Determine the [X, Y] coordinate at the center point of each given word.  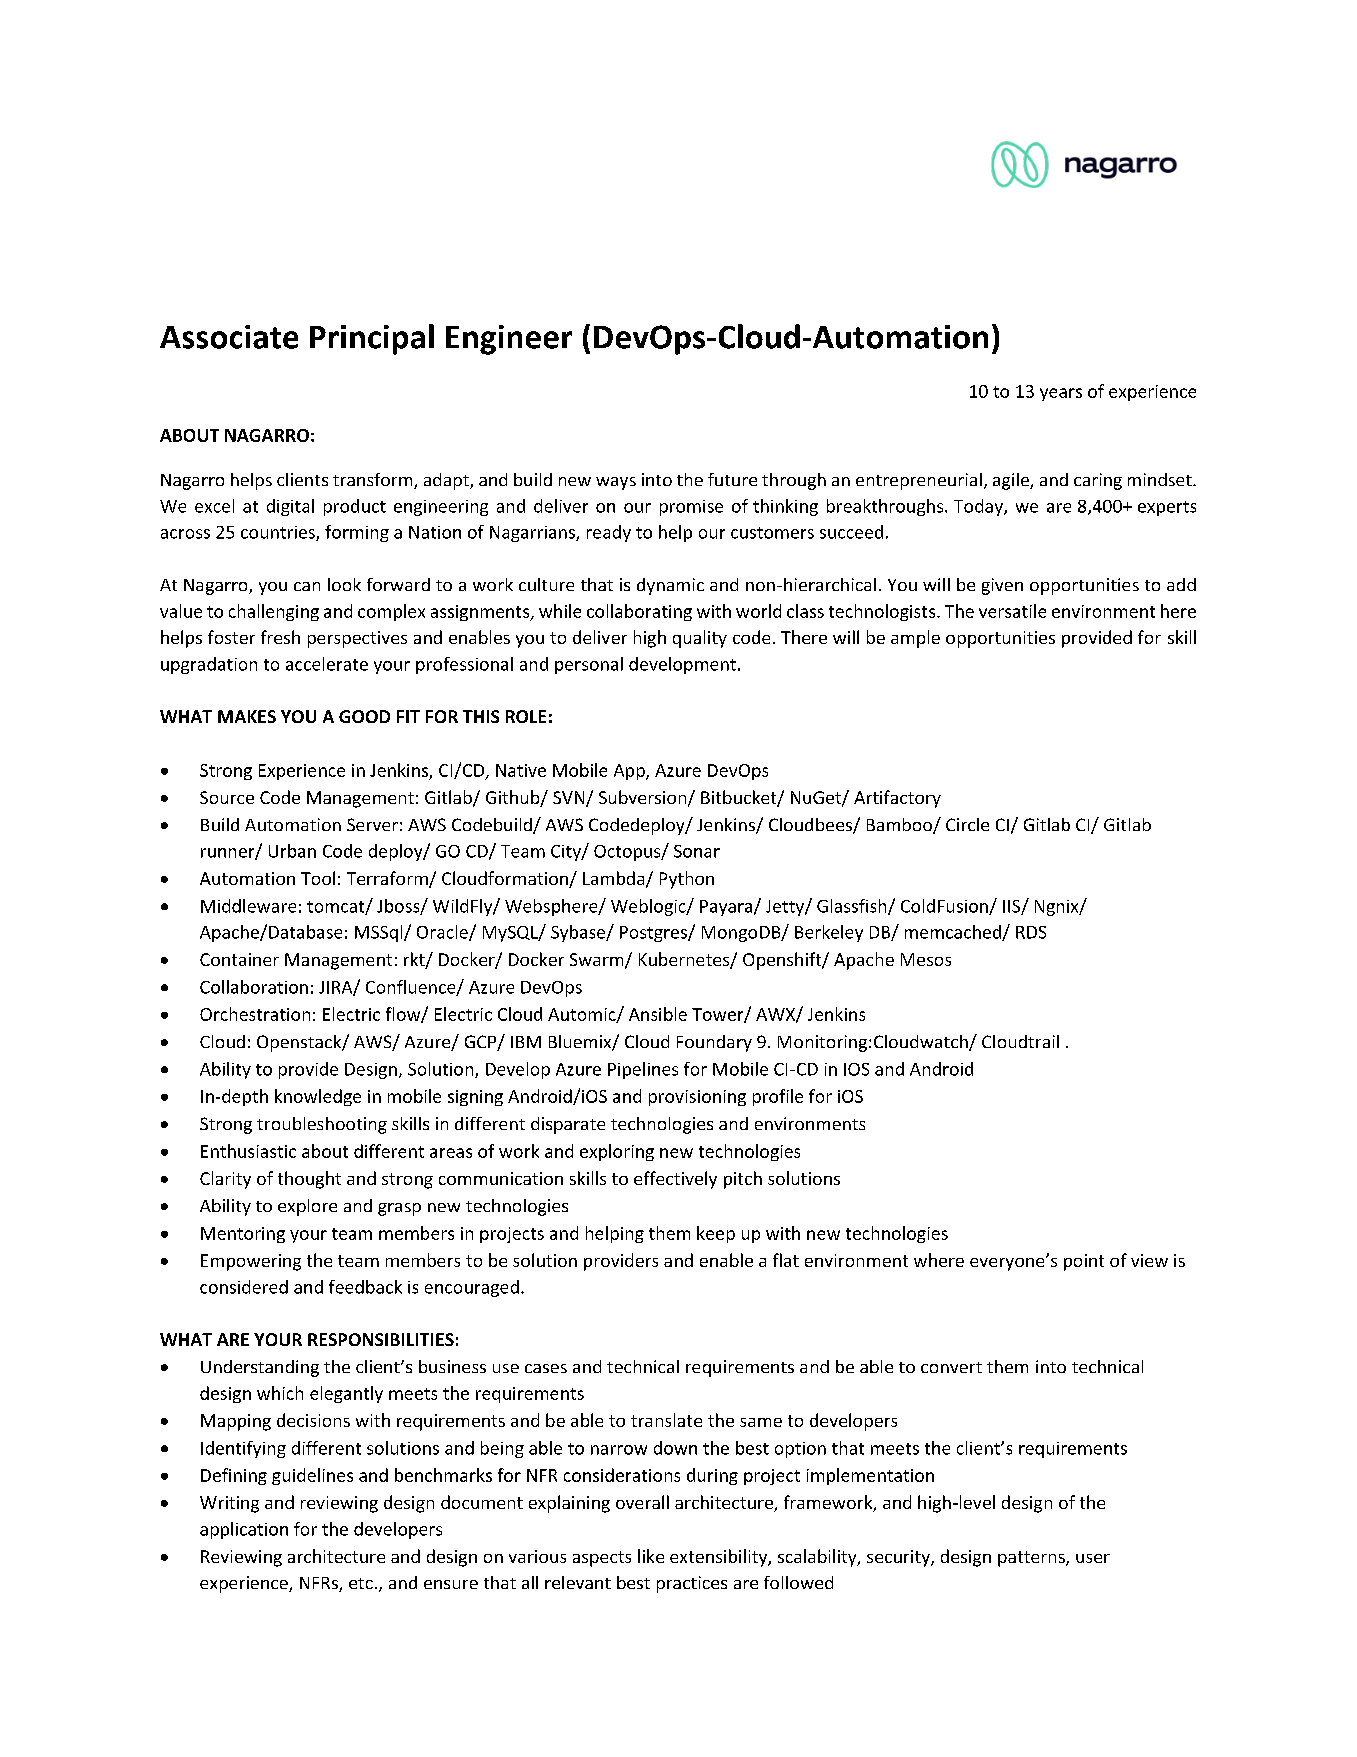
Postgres [654, 934]
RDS [1031, 932]
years [1061, 394]
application [244, 1530]
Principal [372, 339]
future [732, 479]
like [651, 1556]
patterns [1032, 1559]
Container [239, 959]
